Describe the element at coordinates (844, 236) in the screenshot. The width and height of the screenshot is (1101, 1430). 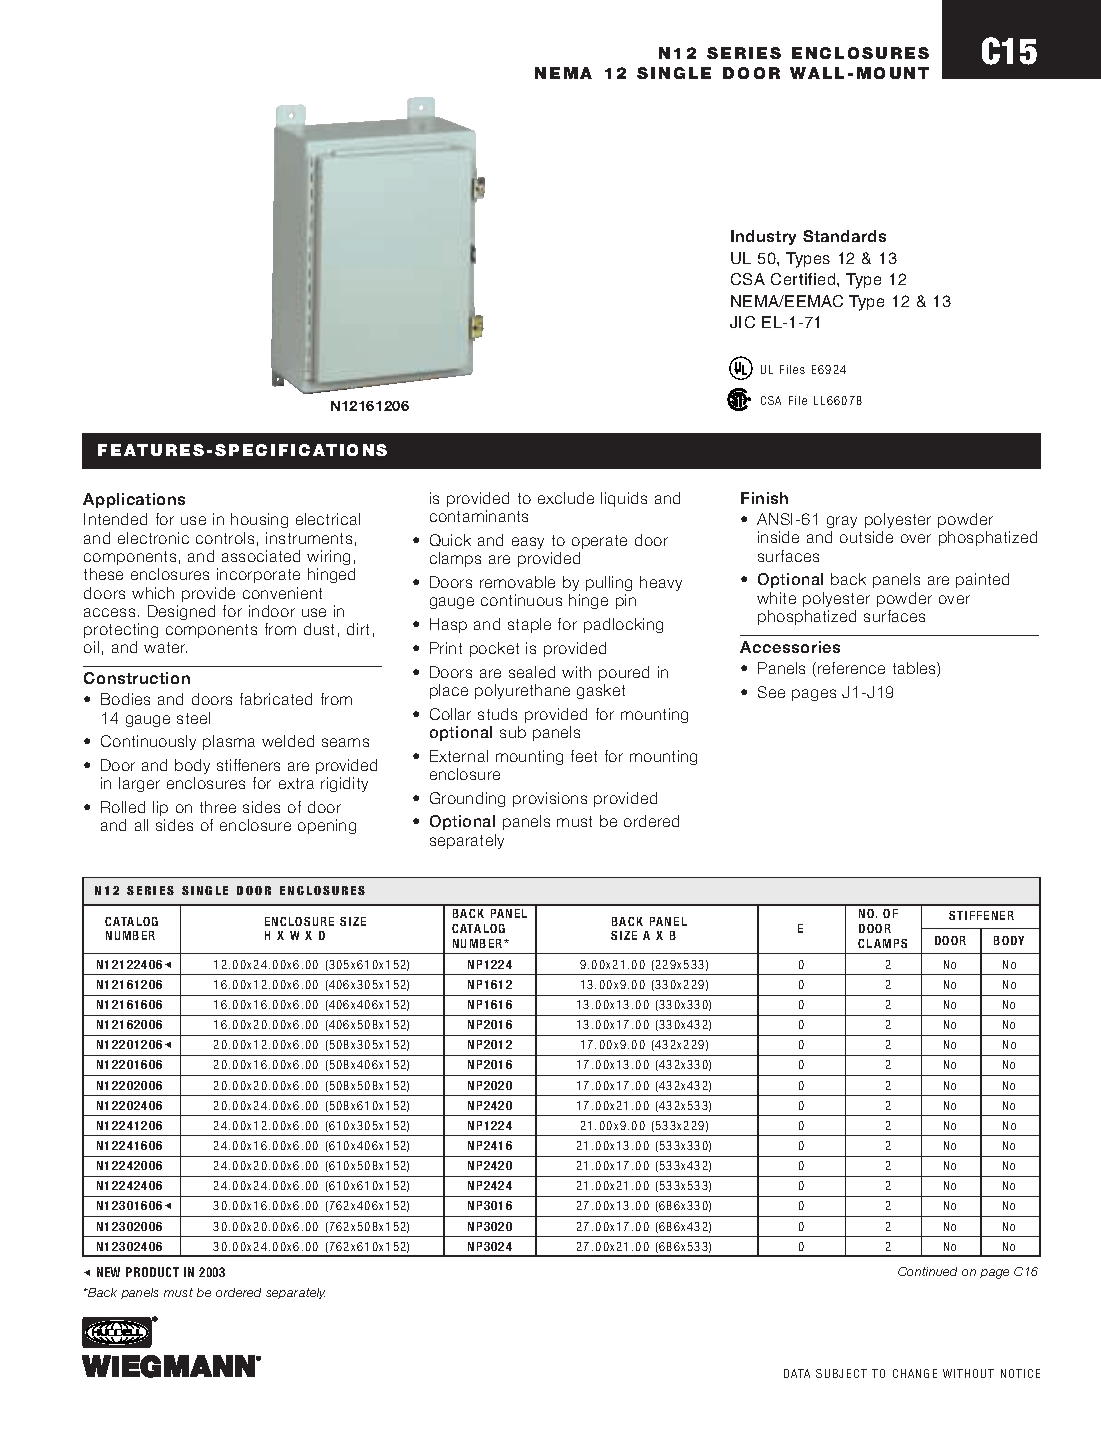
I see `Standards` at that location.
